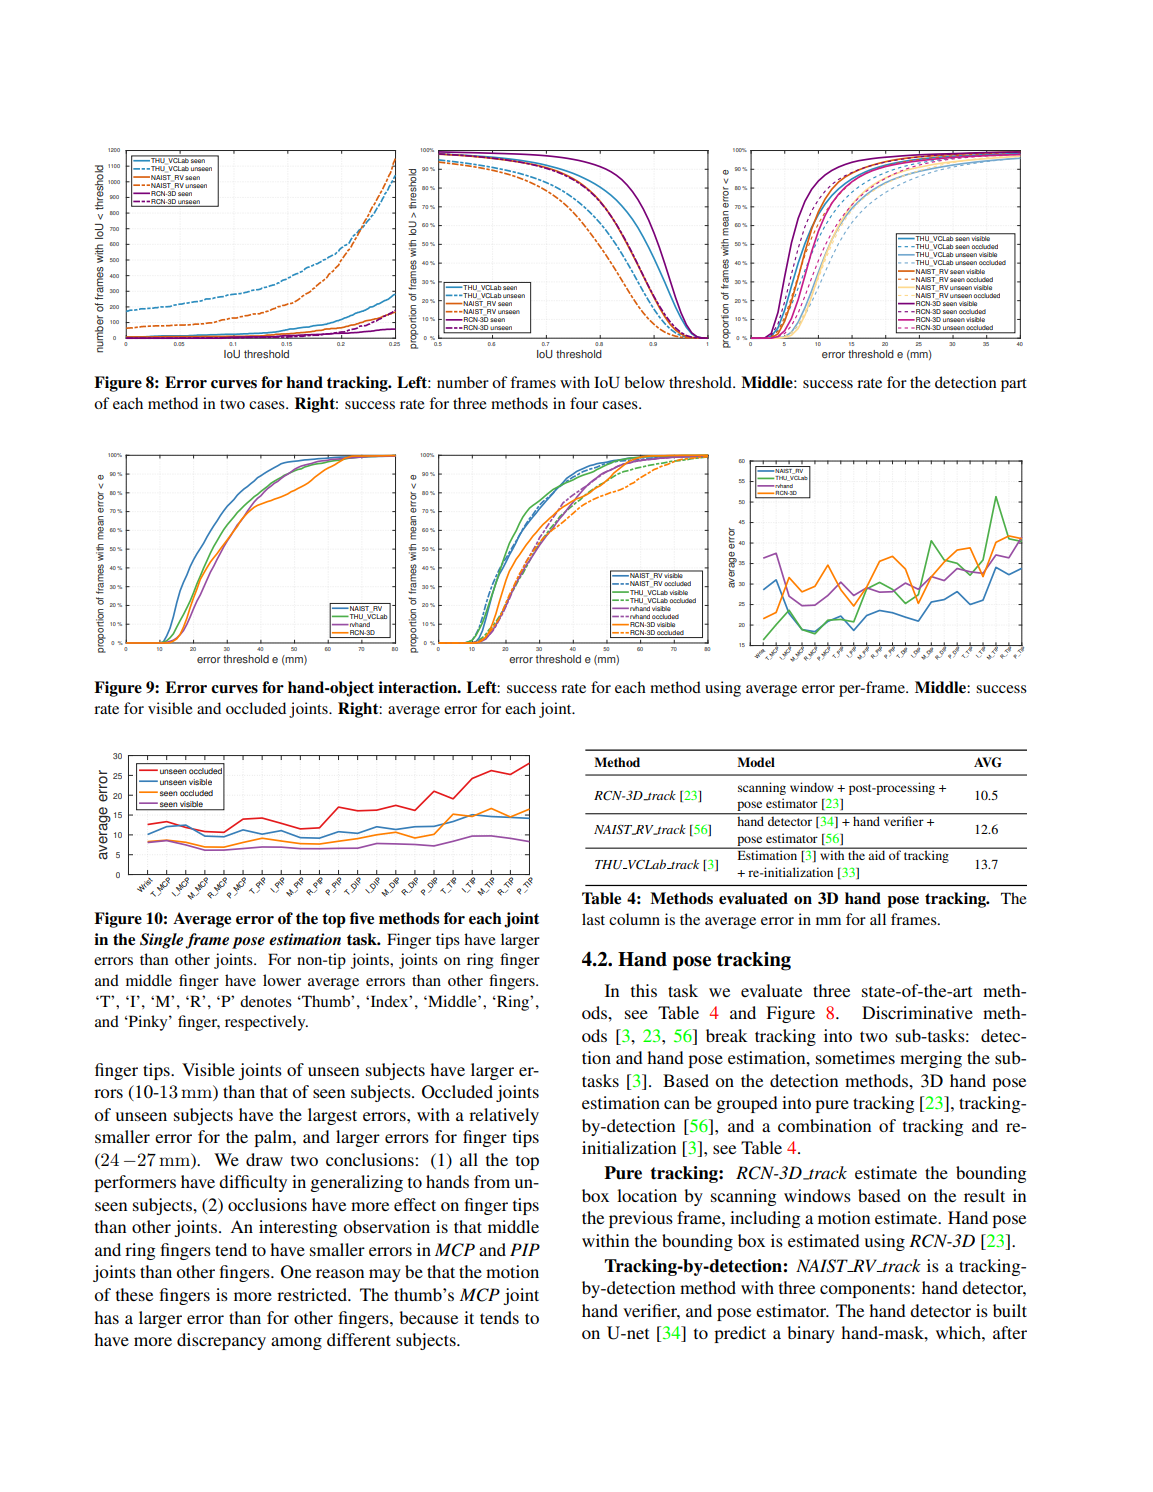 This image has height=1492, width=1153. Describe the element at coordinates (584, 403) in the image. I see `four` at that location.
